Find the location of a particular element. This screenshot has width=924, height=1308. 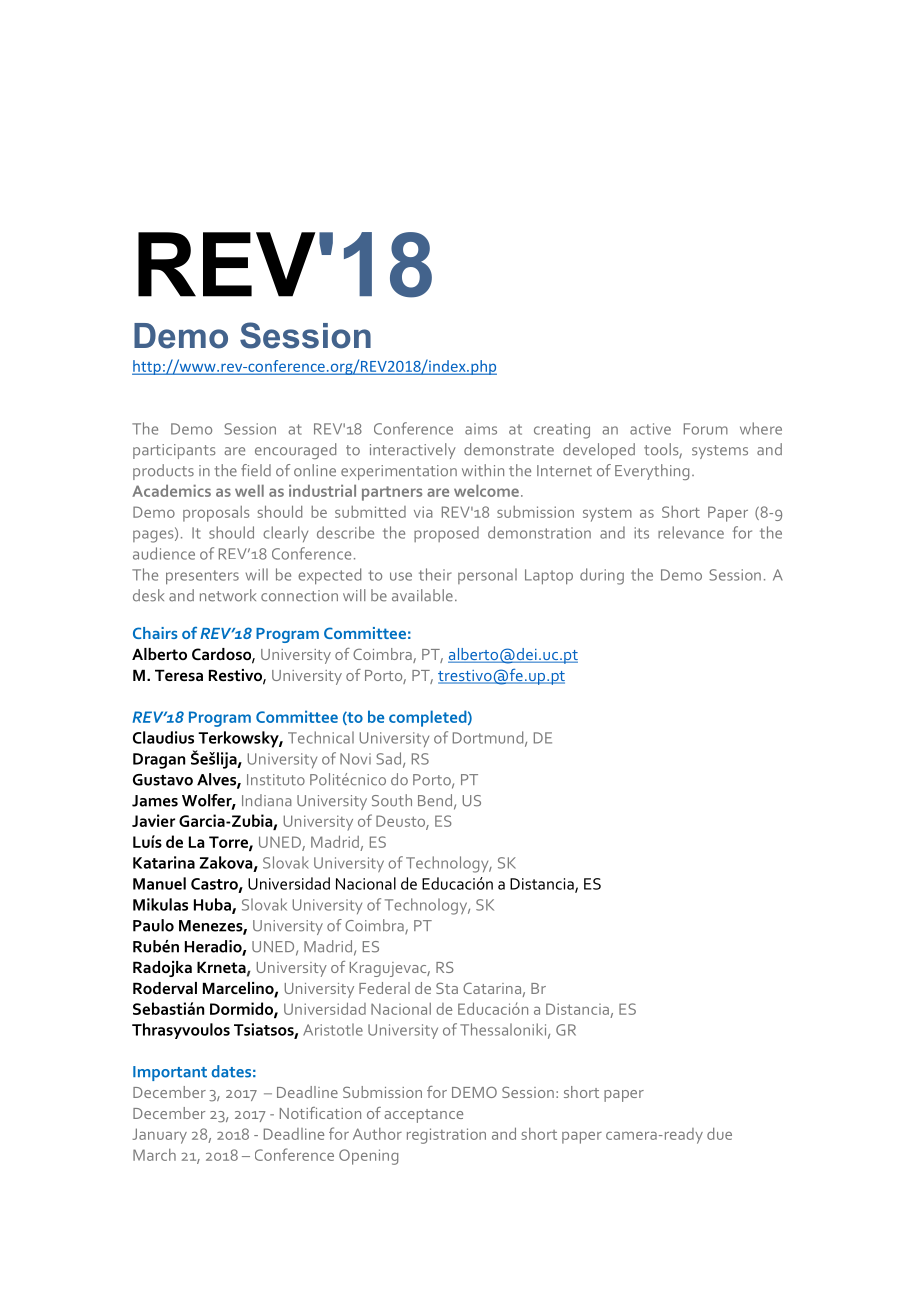

due is located at coordinates (719, 1134).
